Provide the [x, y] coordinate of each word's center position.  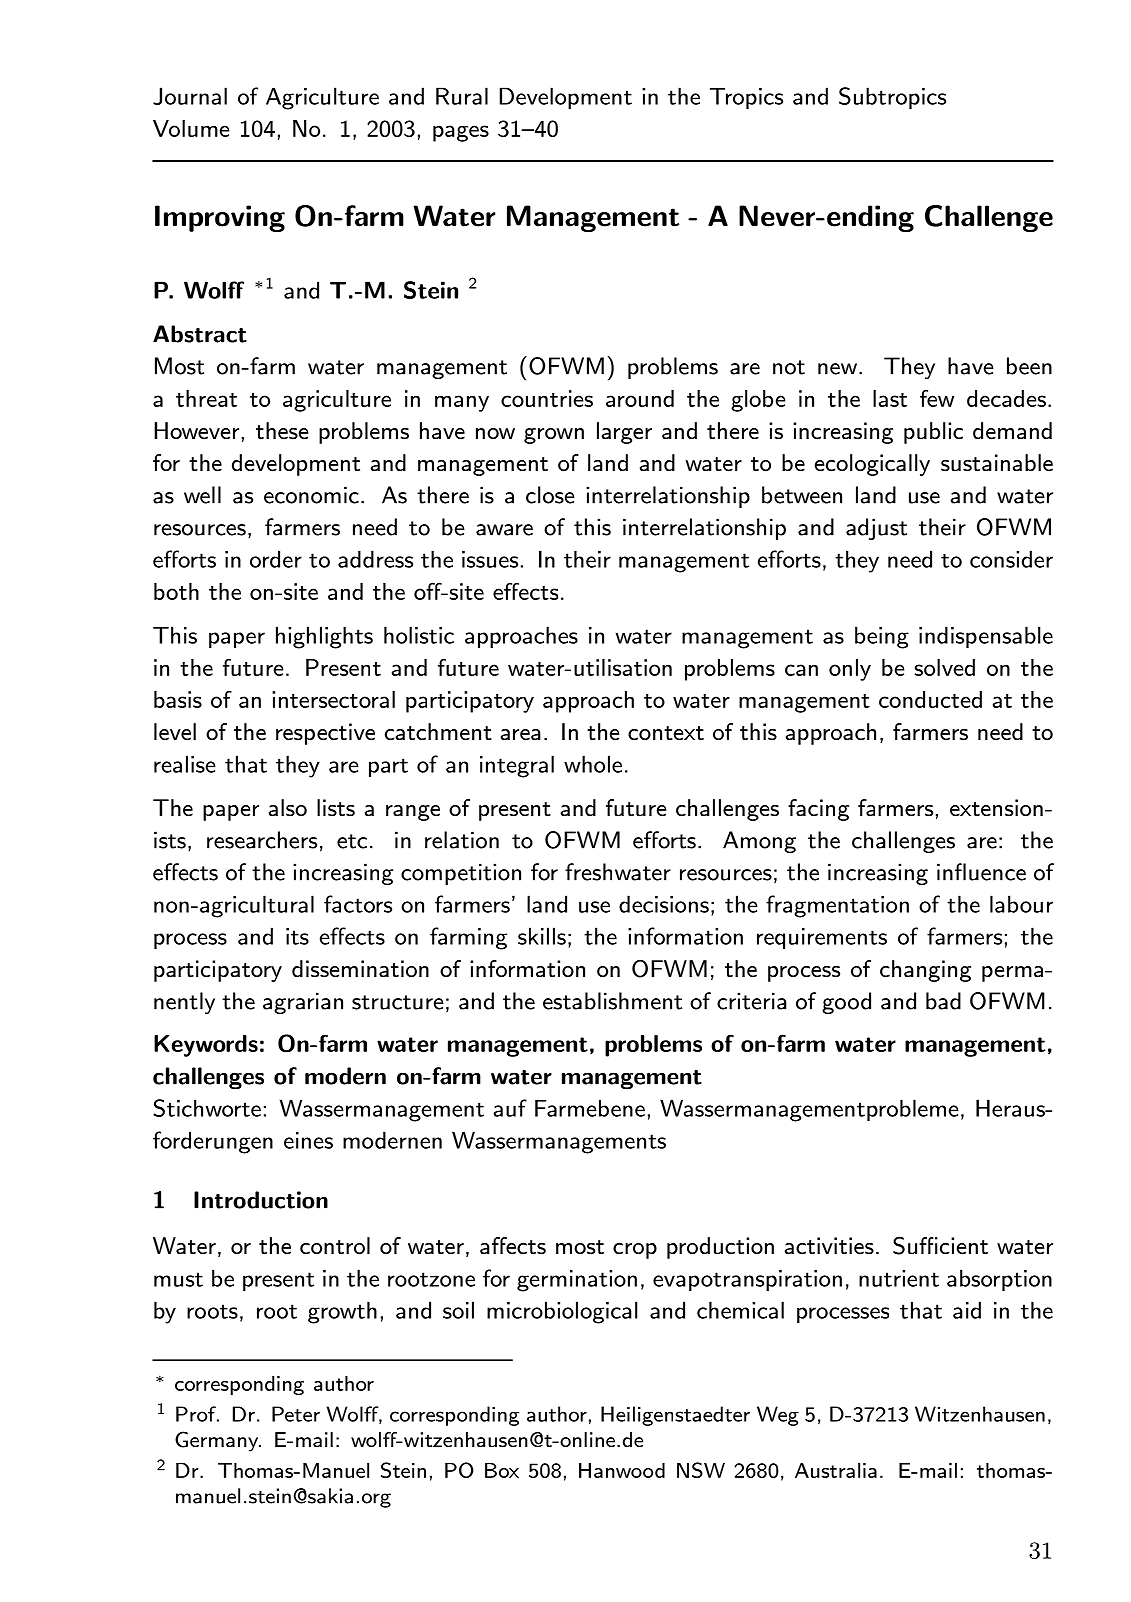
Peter [296, 1414]
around [640, 398]
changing [925, 971]
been [1029, 366]
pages [461, 133]
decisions [664, 904]
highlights [324, 637]
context [666, 733]
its [297, 936]
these [282, 431]
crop [635, 1251]
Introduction [261, 1200]
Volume [191, 128]
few [937, 398]
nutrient [899, 1278]
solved [944, 667]
